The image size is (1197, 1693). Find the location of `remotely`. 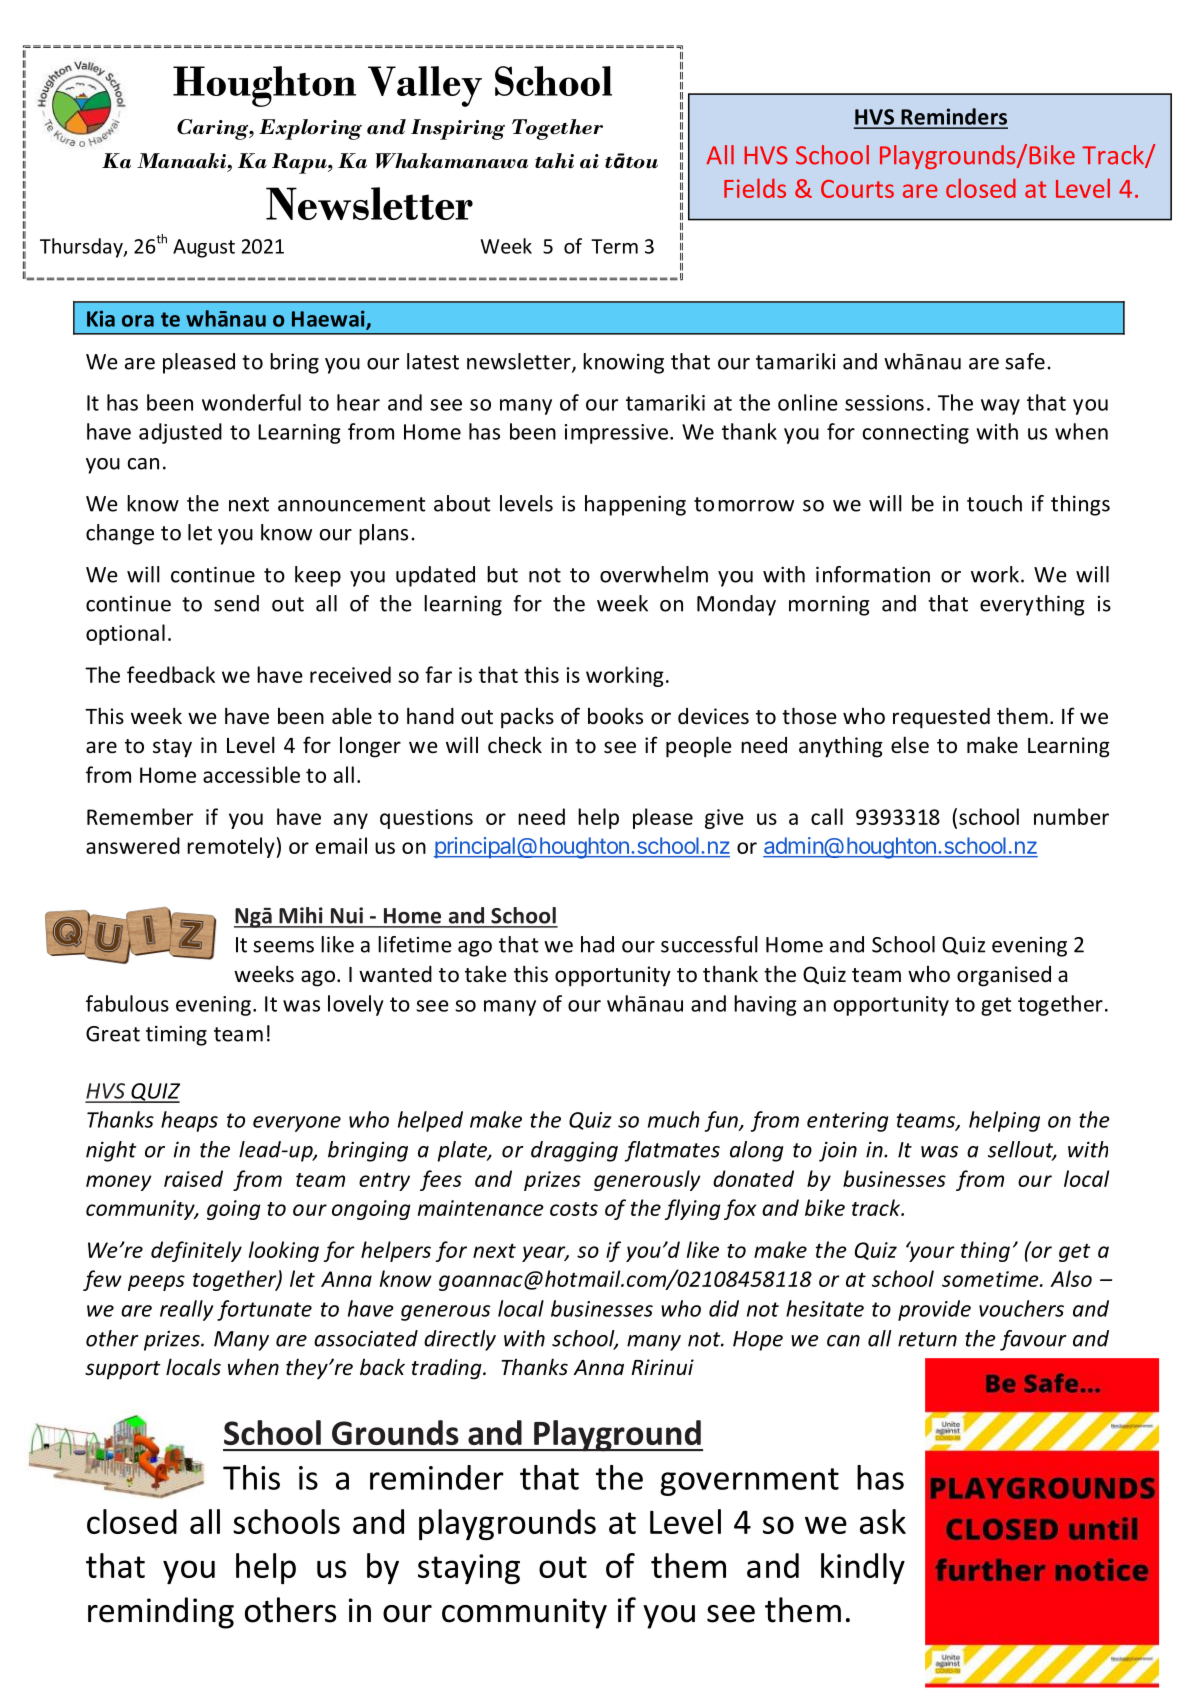

remotely is located at coordinates (231, 847).
